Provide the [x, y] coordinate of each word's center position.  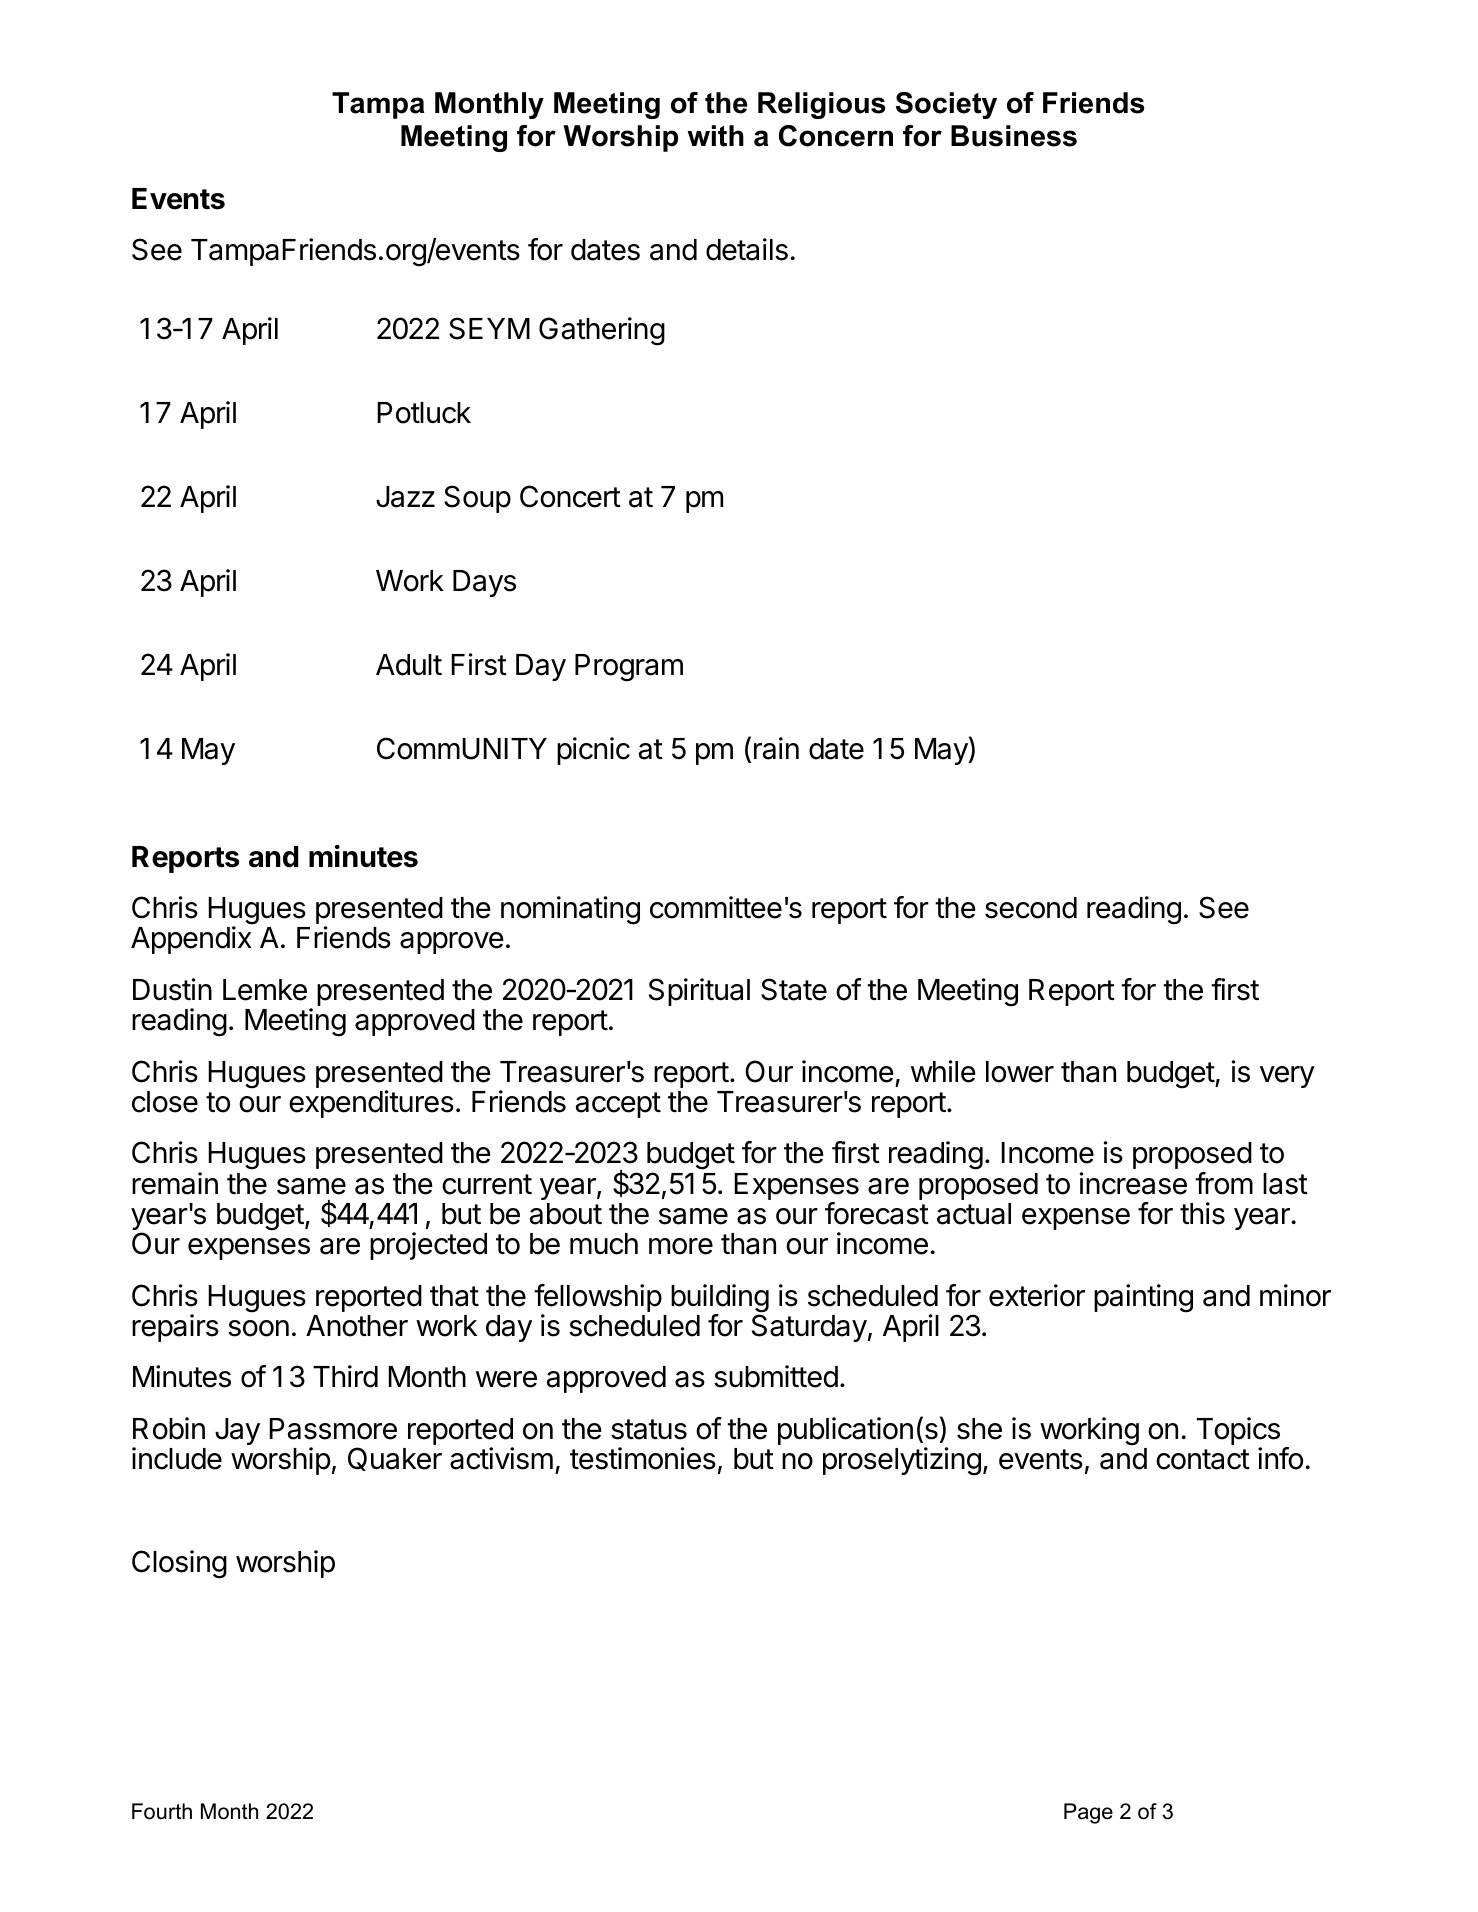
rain [776, 748]
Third [345, 1376]
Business [1014, 136]
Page [1088, 1813]
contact [1203, 1459]
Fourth [162, 1811]
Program [629, 668]
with [715, 136]
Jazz [405, 497]
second [1031, 908]
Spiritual [699, 992]
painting [1143, 1298]
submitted [776, 1376]
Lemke [265, 990]
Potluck [424, 413]
